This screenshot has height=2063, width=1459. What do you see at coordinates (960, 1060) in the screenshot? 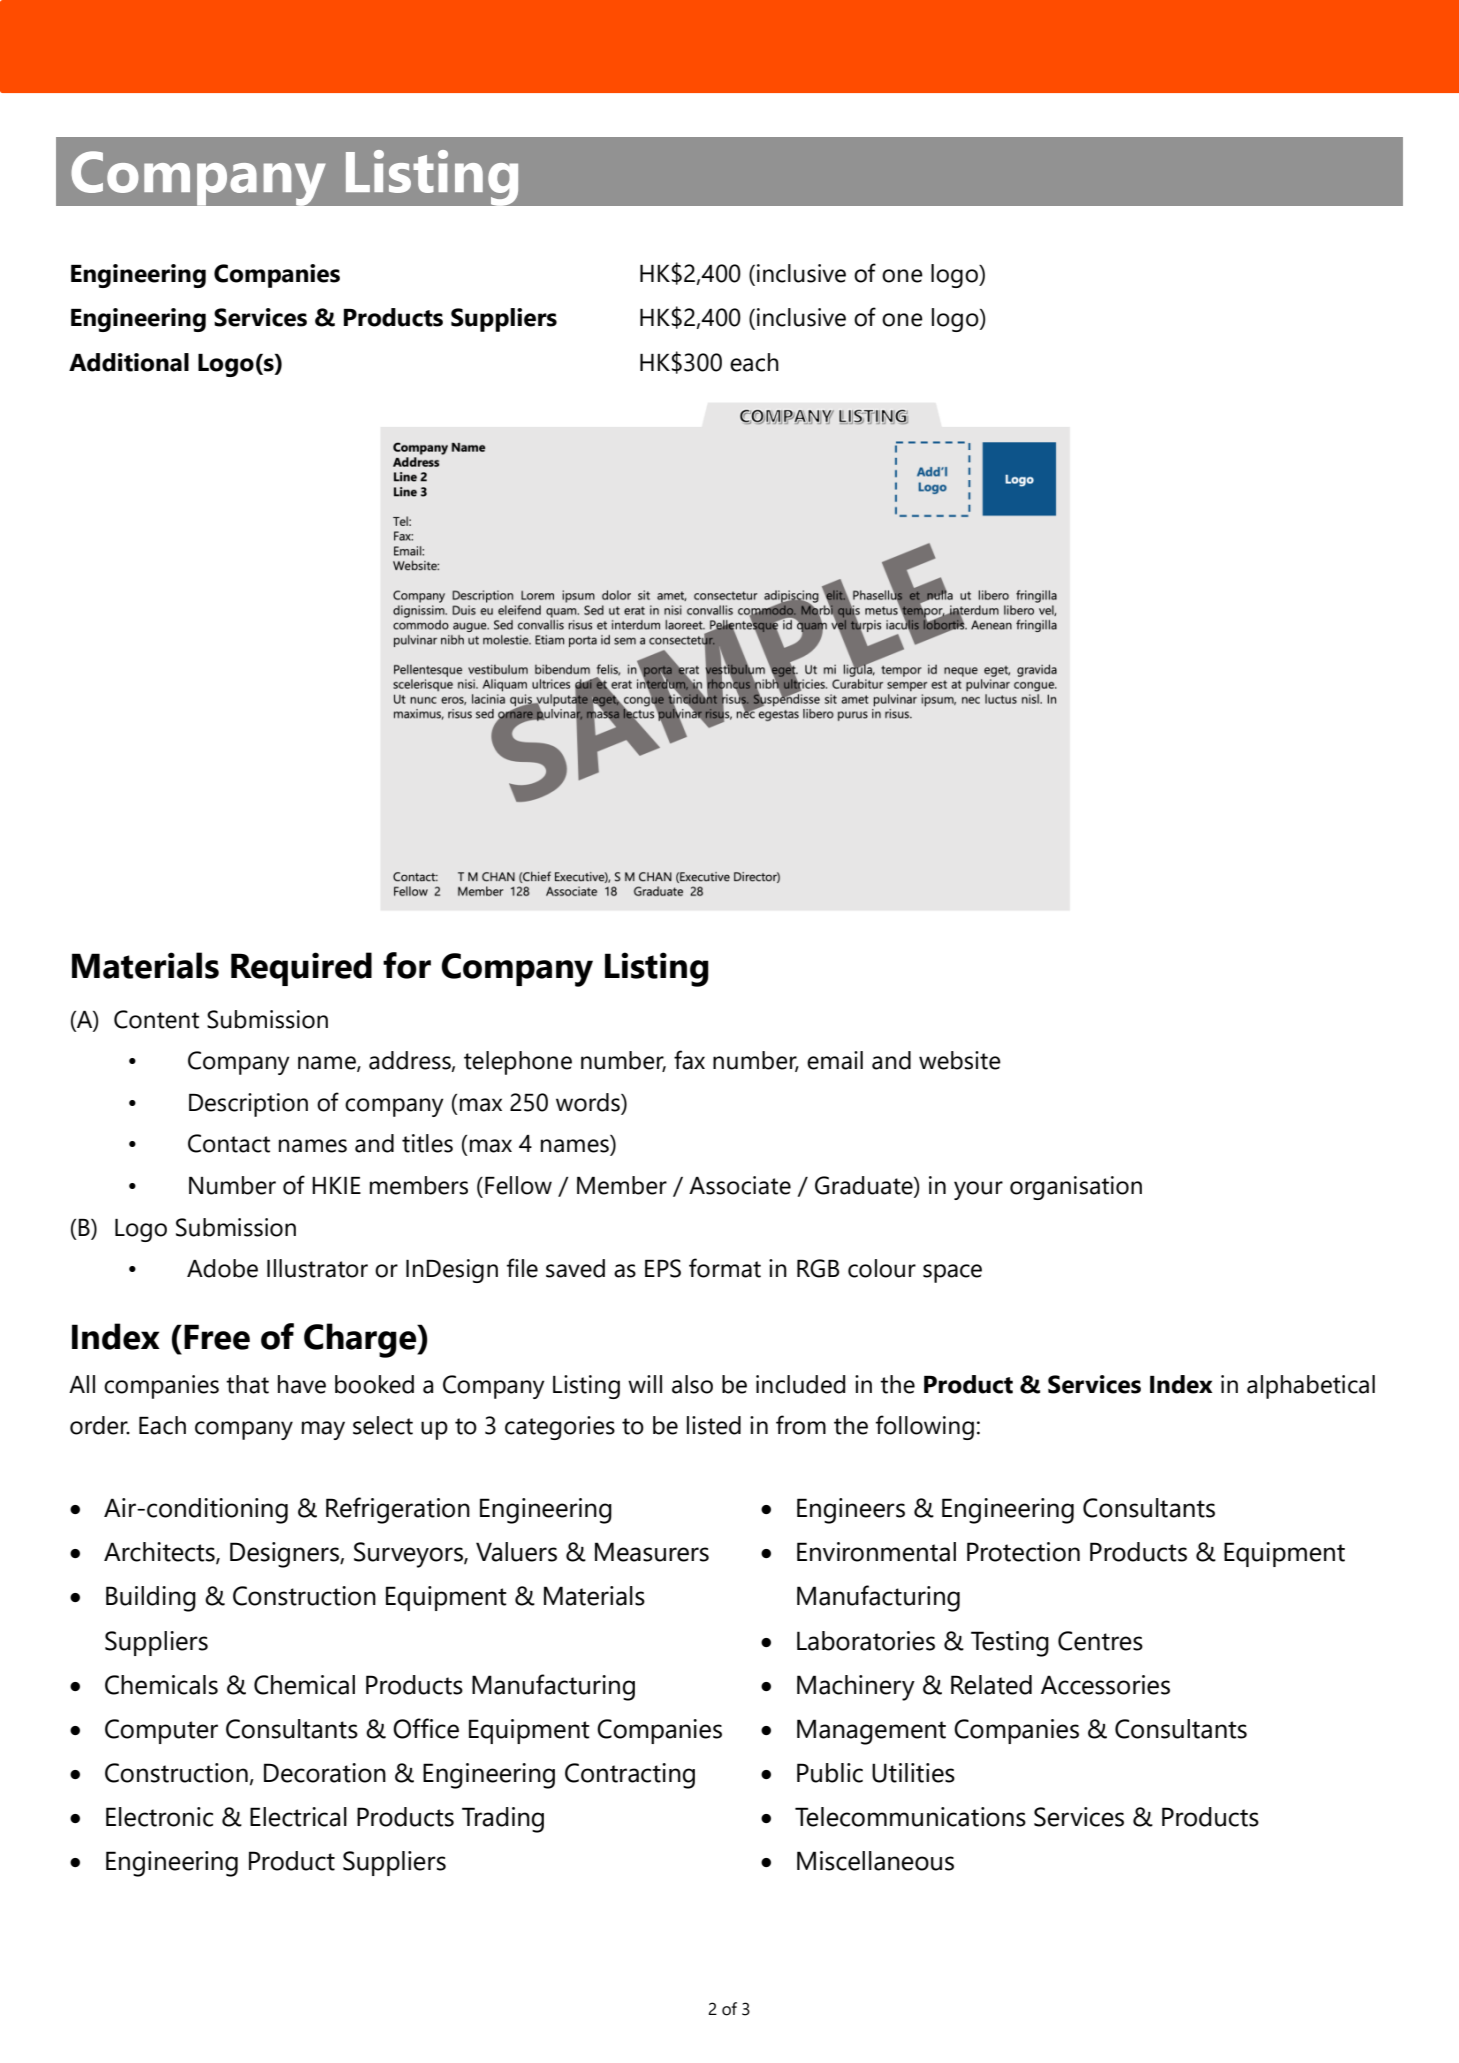
I see `website` at bounding box center [960, 1060].
